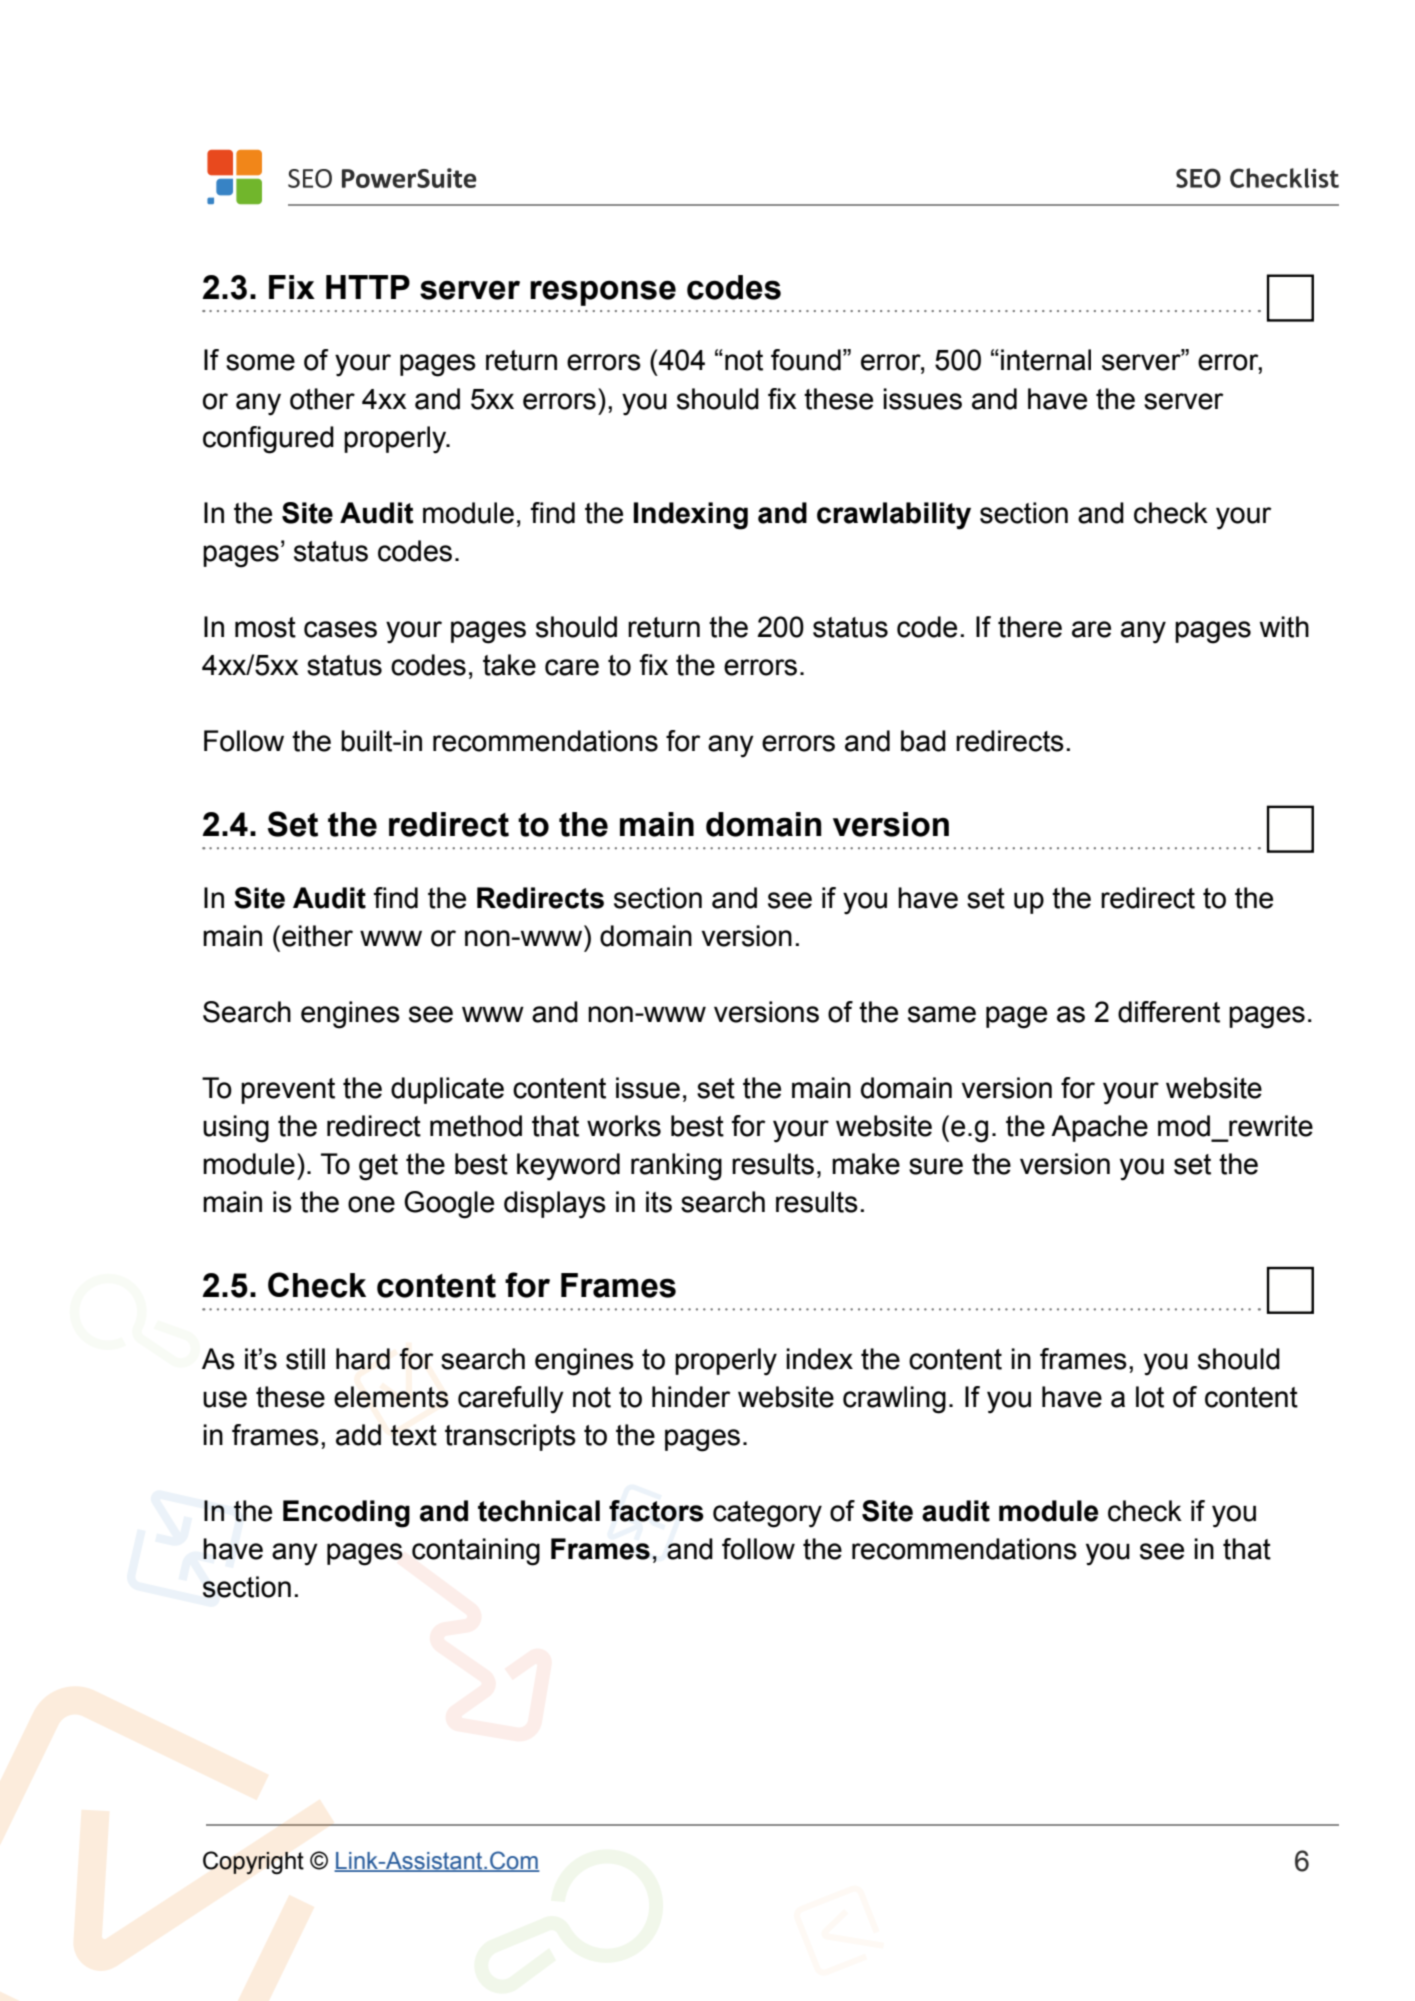  What do you see at coordinates (253, 1863) in the screenshot?
I see `Copyright` at bounding box center [253, 1863].
